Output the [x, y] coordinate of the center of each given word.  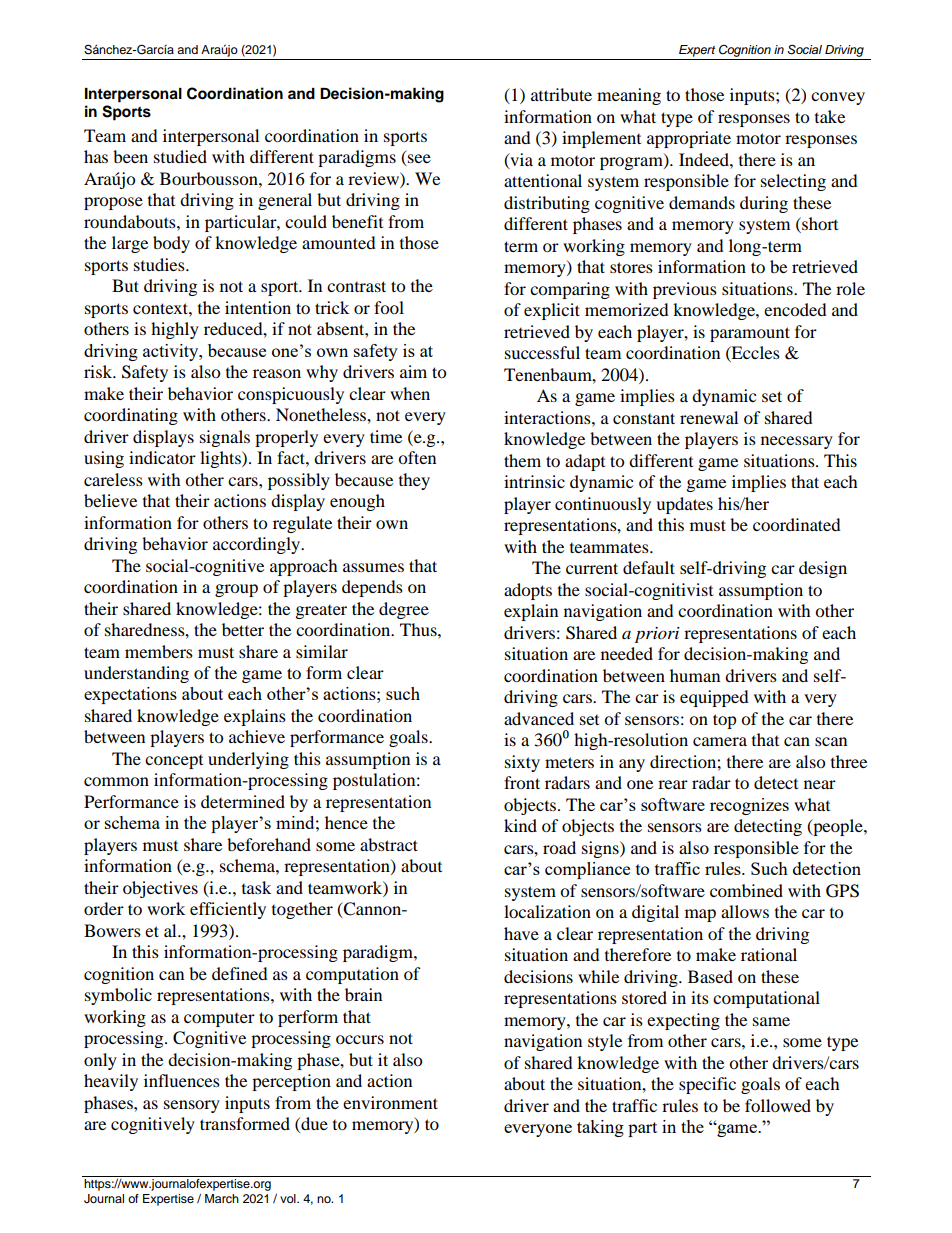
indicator [162, 457]
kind [520, 825]
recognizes [749, 806]
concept [174, 762]
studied [180, 156]
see [418, 160]
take [830, 116]
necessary [797, 442]
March [222, 1198]
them [522, 460]
